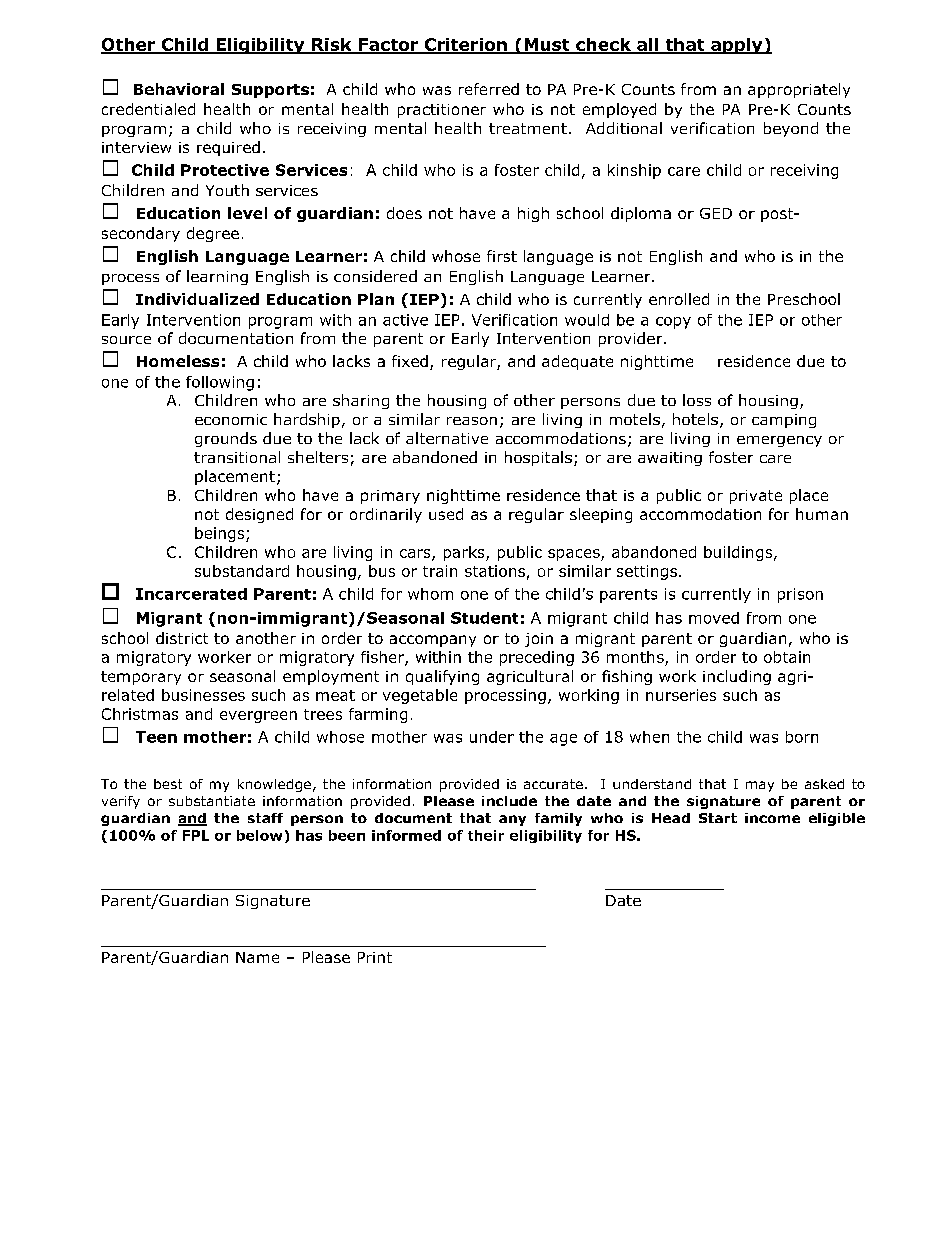 The height and width of the document is (1233, 952). I want to click on Behavioral, so click(179, 89).
